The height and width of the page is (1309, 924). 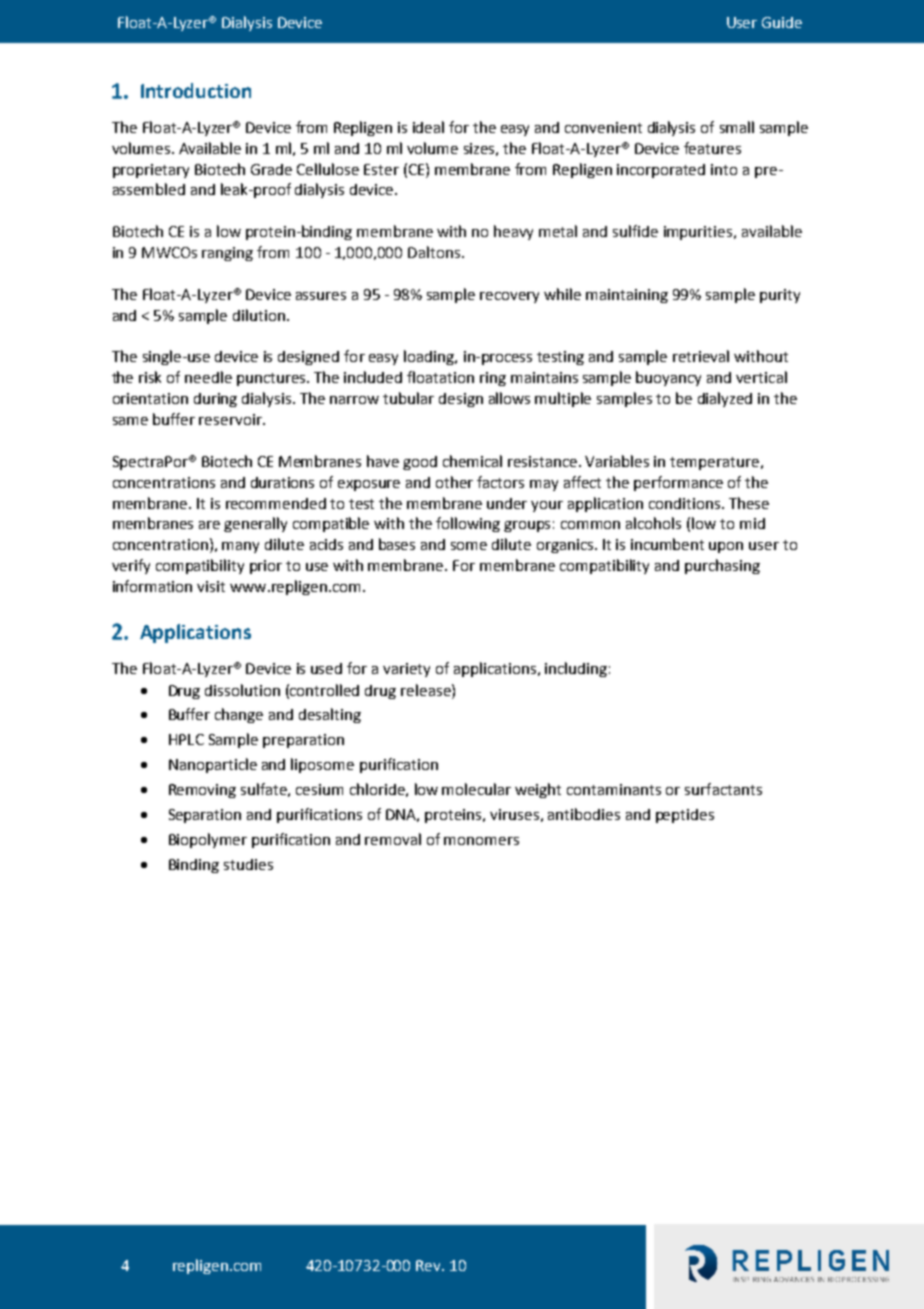 I want to click on peptides, so click(x=685, y=816).
